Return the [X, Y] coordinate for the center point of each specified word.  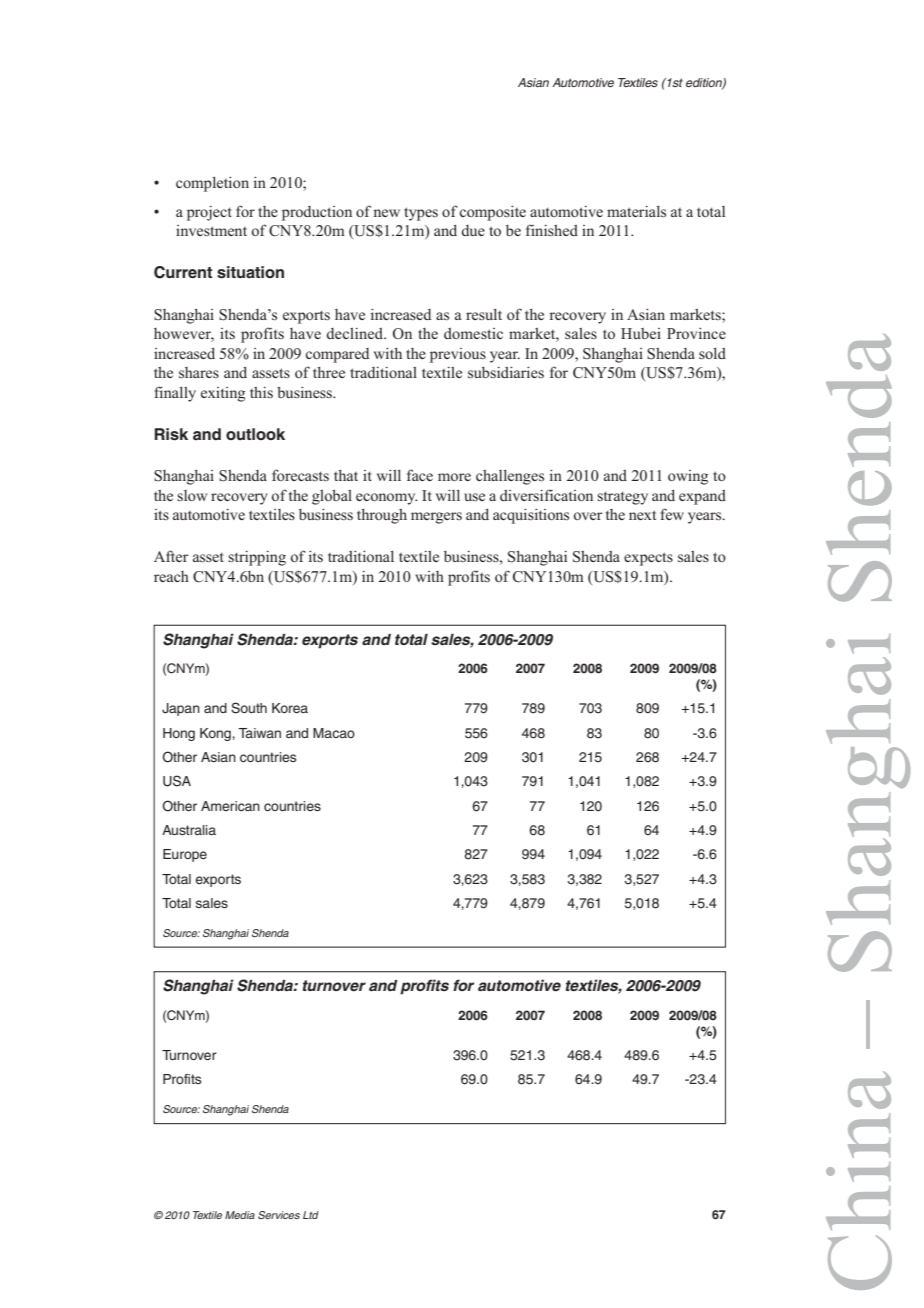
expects [648, 559]
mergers [436, 518]
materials [636, 211]
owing [688, 477]
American [230, 806]
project [209, 213]
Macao [334, 733]
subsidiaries [506, 372]
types [421, 214]
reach [171, 576]
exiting [223, 394]
